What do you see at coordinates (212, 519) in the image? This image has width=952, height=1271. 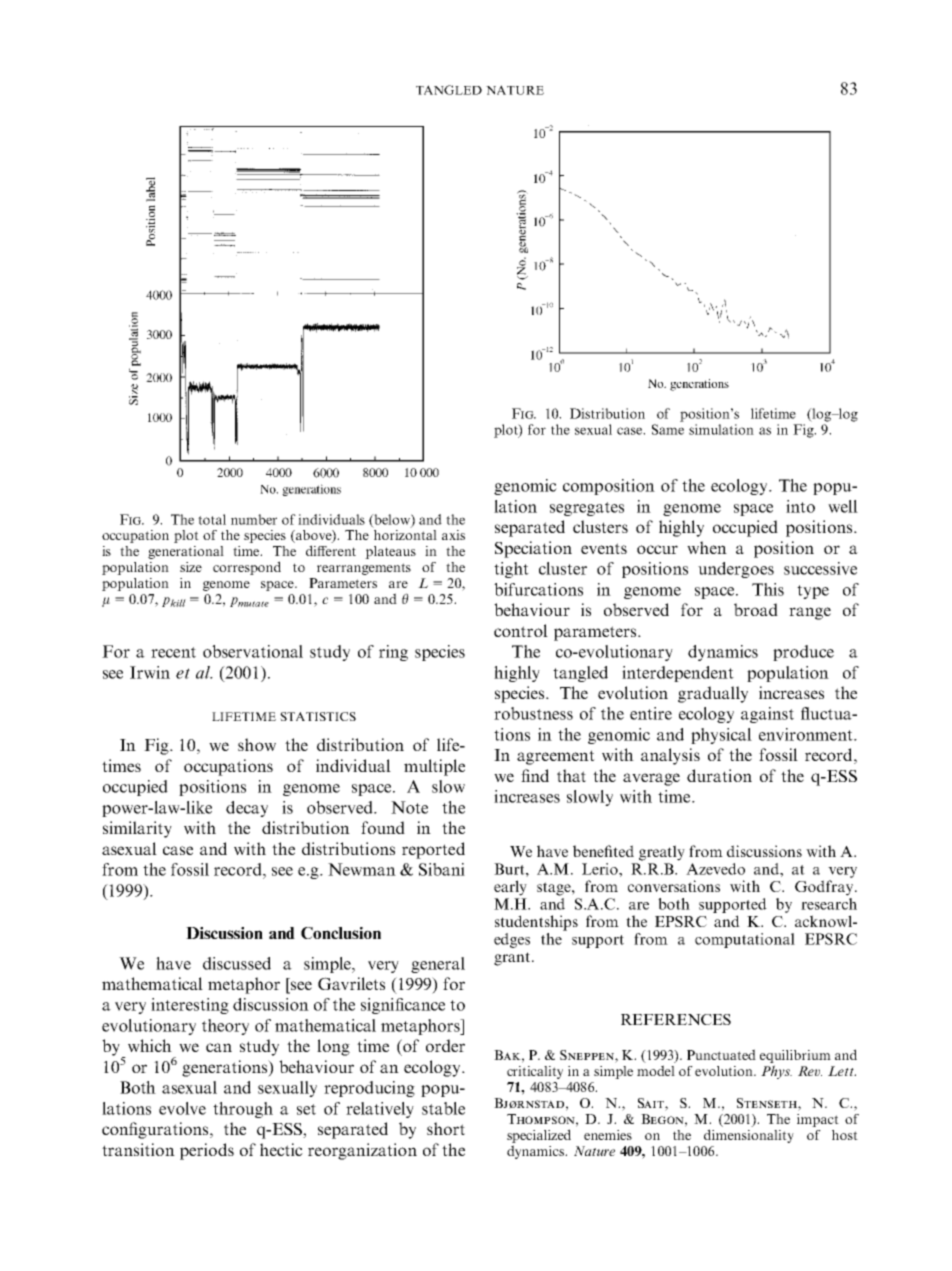 I see `total` at bounding box center [212, 519].
